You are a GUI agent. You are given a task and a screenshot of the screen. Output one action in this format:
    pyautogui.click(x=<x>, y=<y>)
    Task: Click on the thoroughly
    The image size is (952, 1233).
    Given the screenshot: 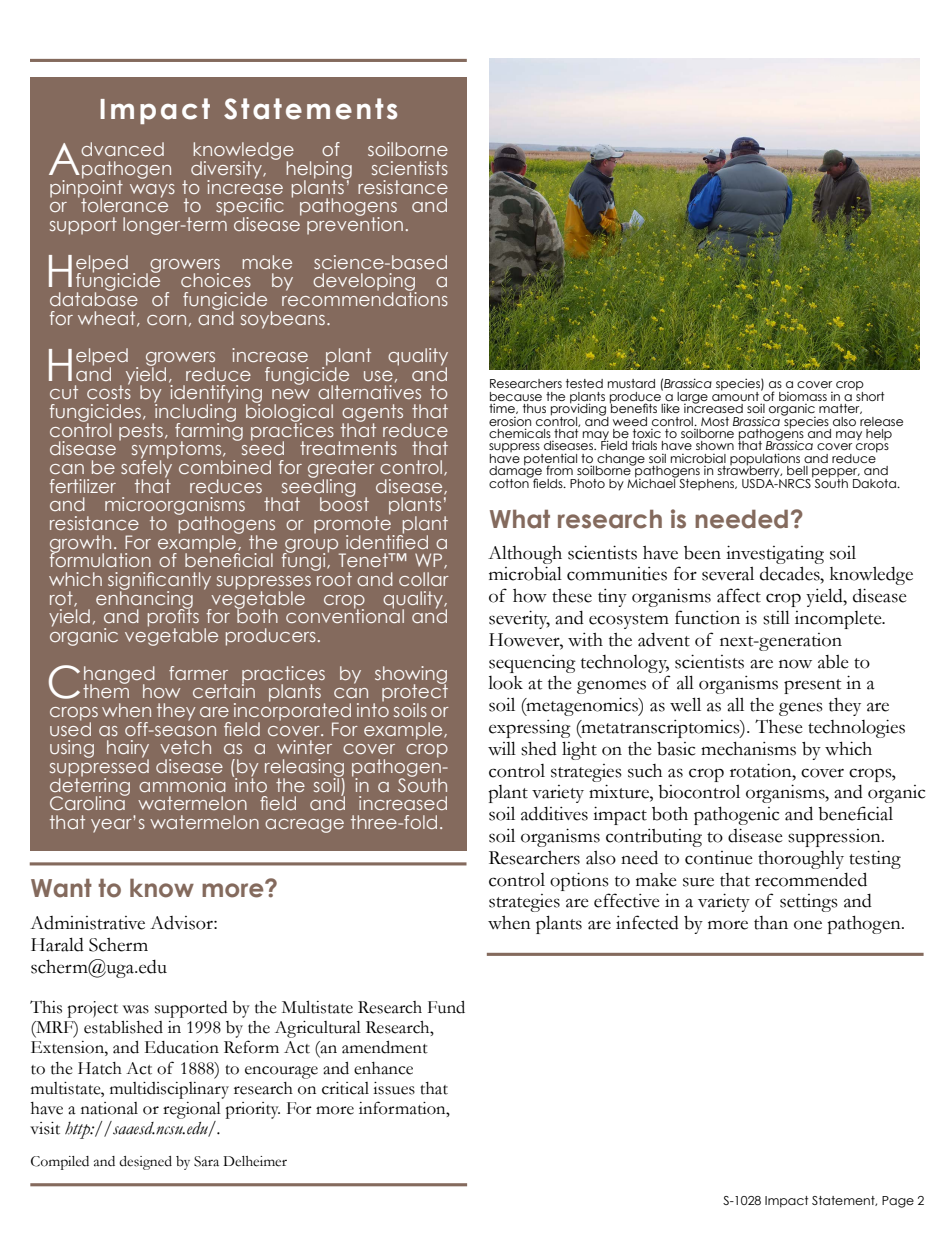 What is the action you would take?
    pyautogui.click(x=801, y=859)
